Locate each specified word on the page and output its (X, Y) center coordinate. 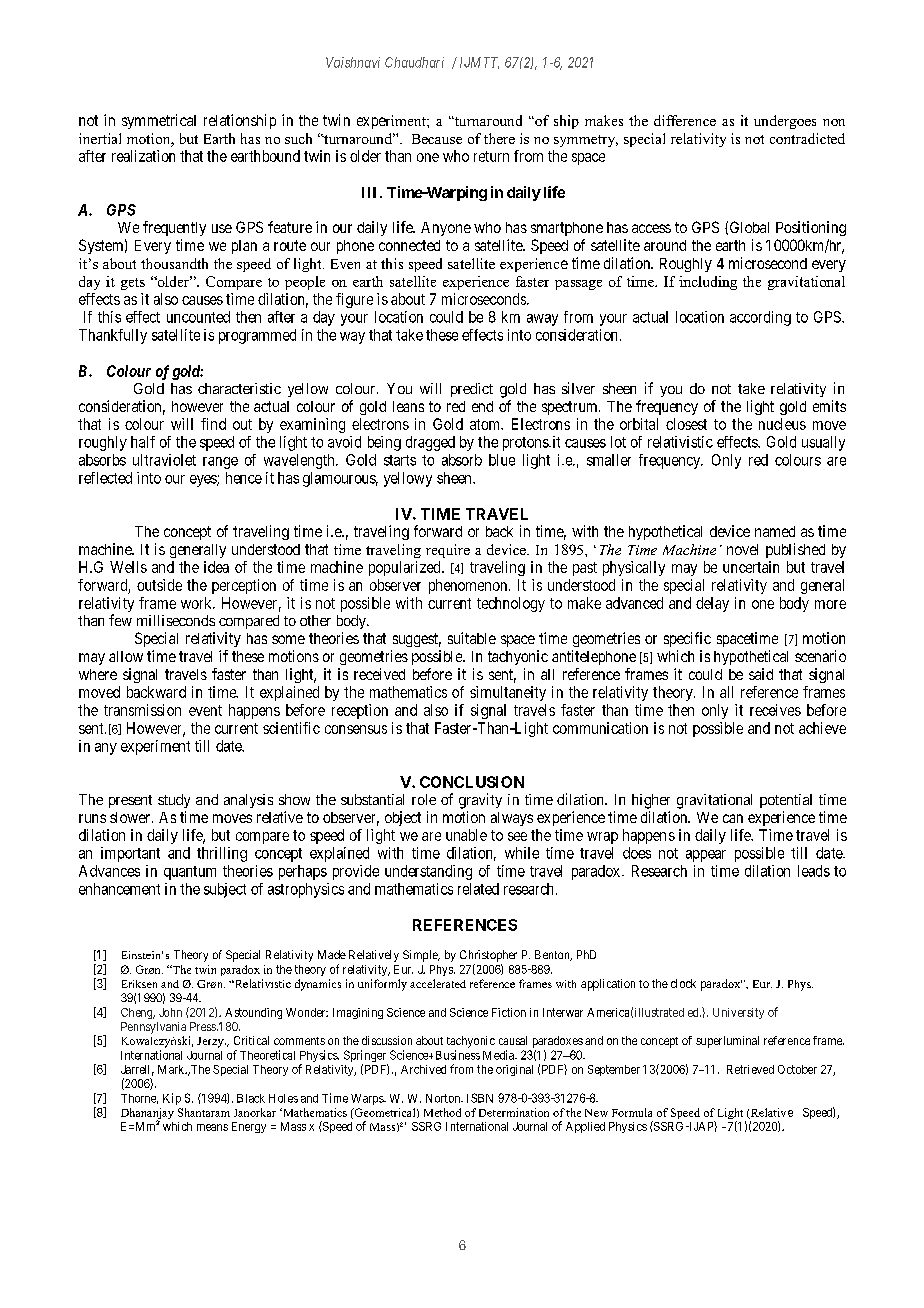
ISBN (480, 1098)
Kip (172, 1099)
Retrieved (750, 1069)
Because (437, 139)
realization (143, 156)
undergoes (785, 122)
